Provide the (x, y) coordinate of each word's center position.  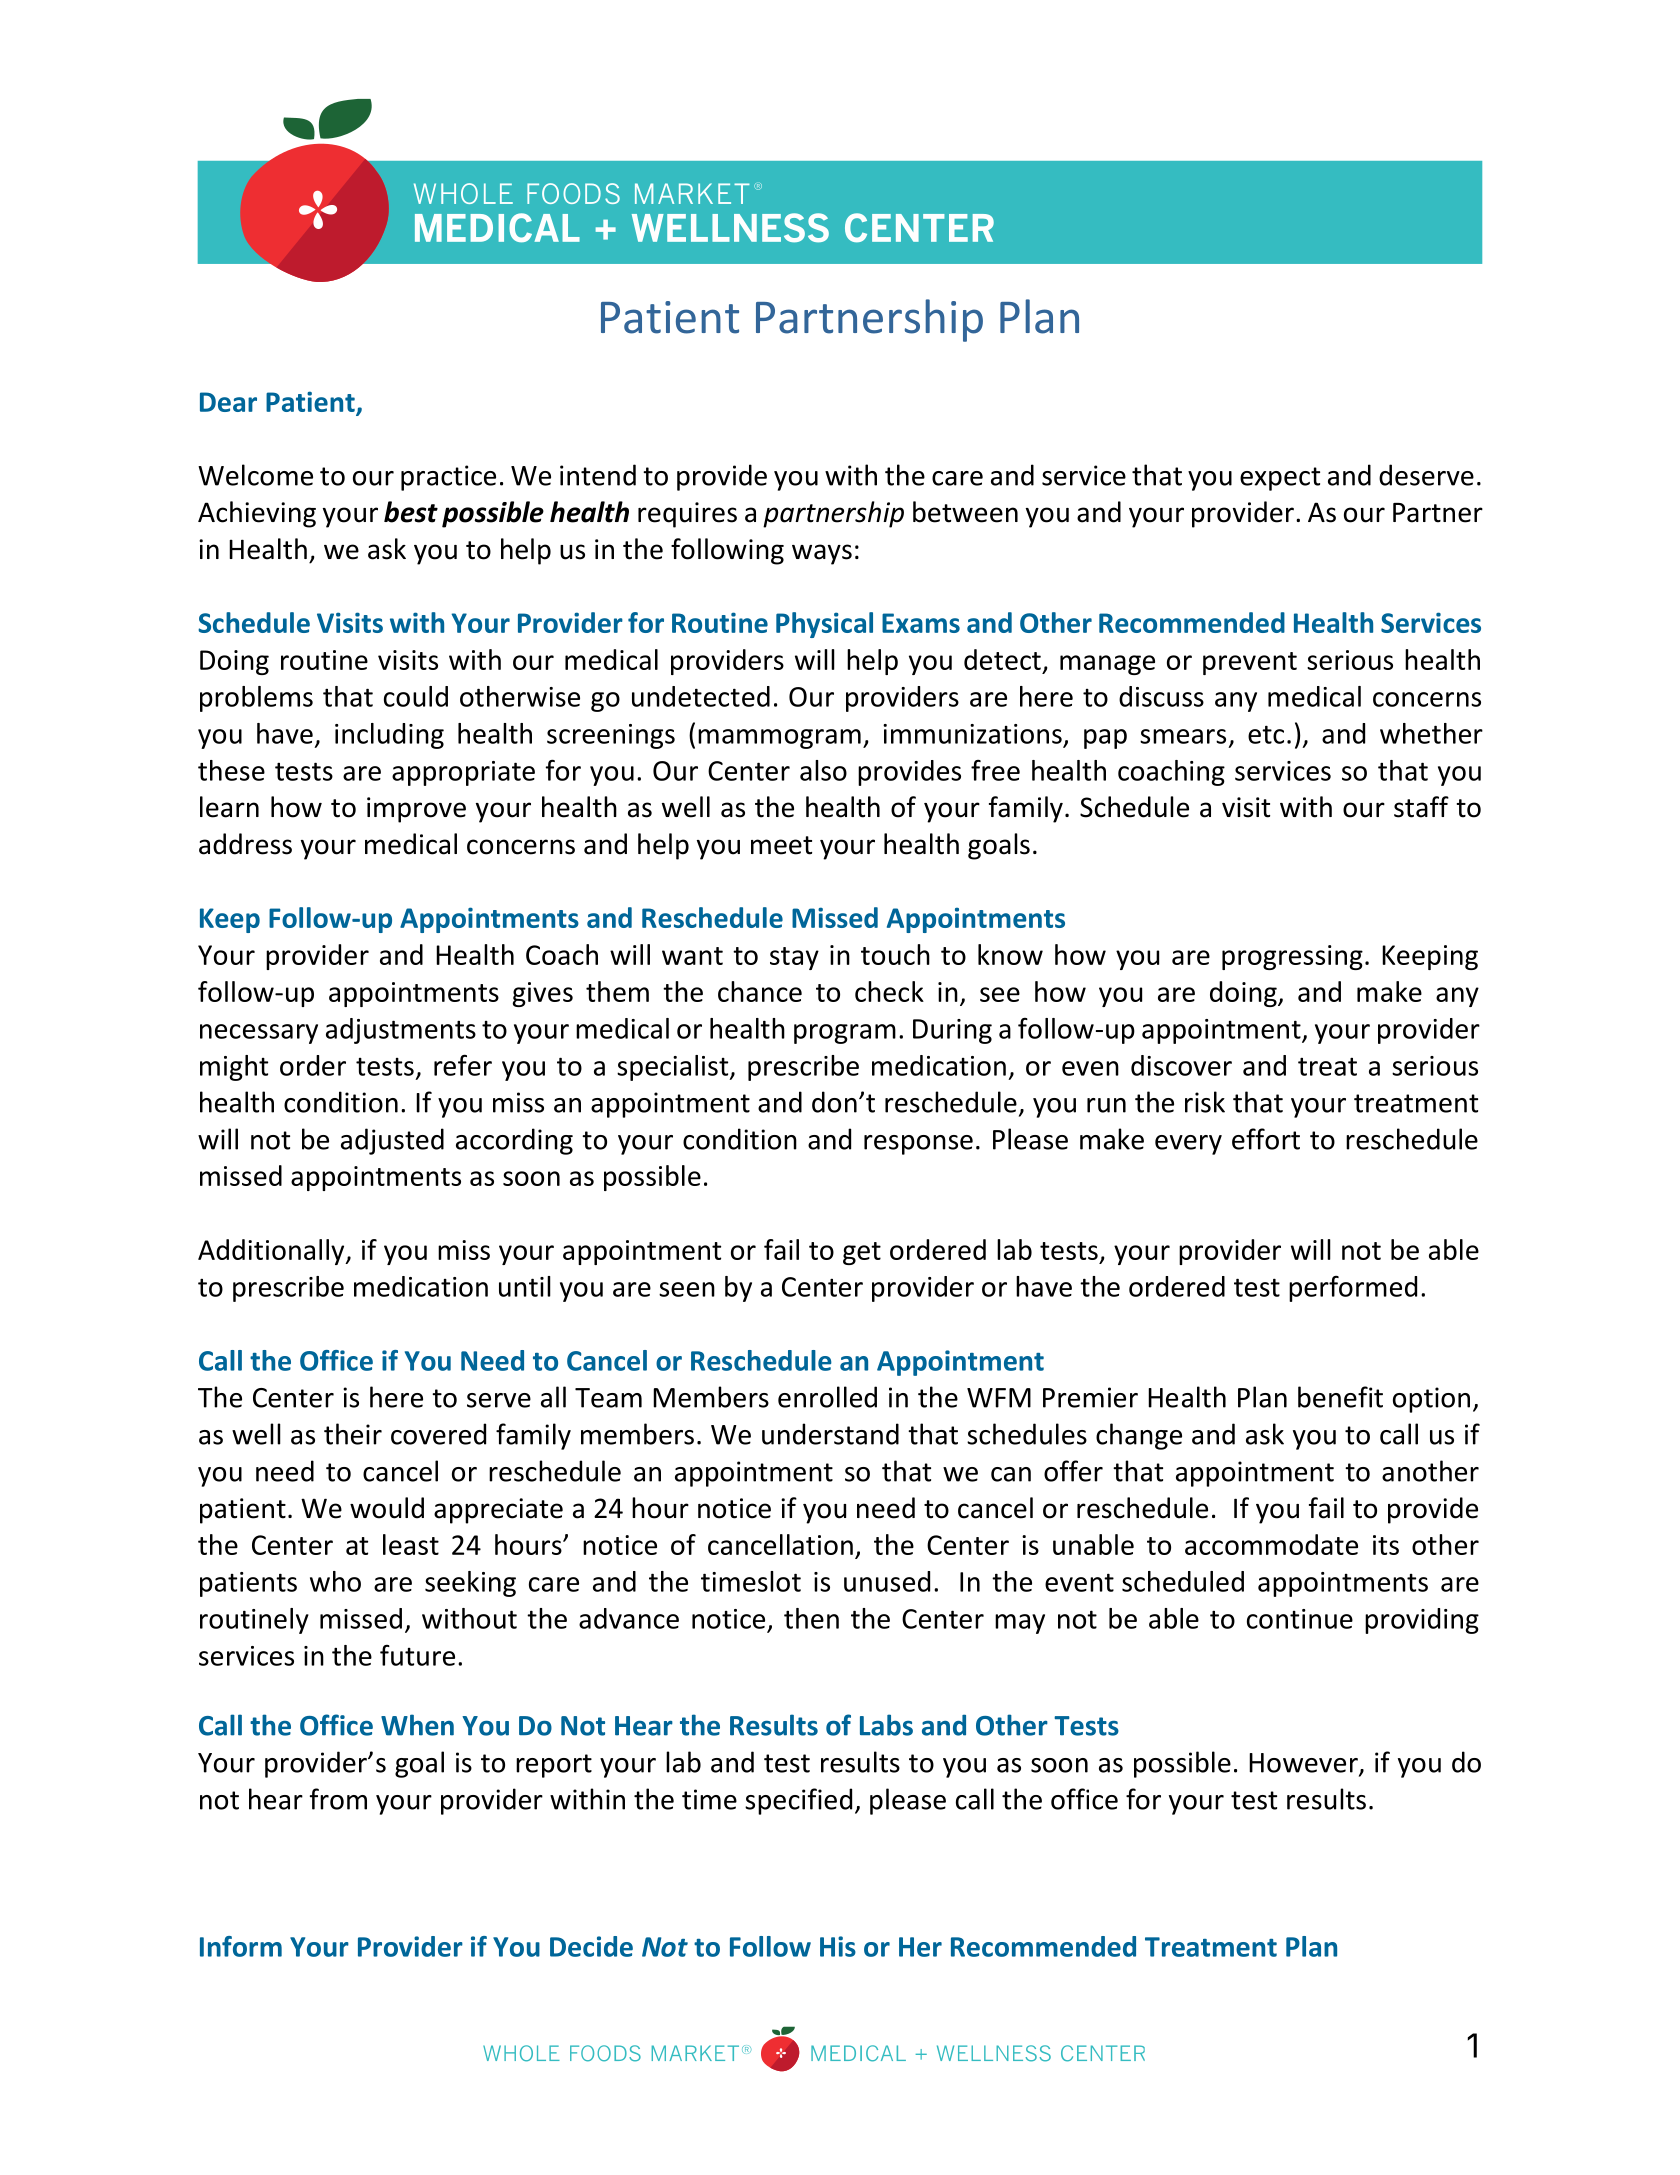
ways (822, 554)
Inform (241, 1946)
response (918, 1145)
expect (1280, 479)
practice (448, 478)
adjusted (392, 1141)
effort (1266, 1139)
